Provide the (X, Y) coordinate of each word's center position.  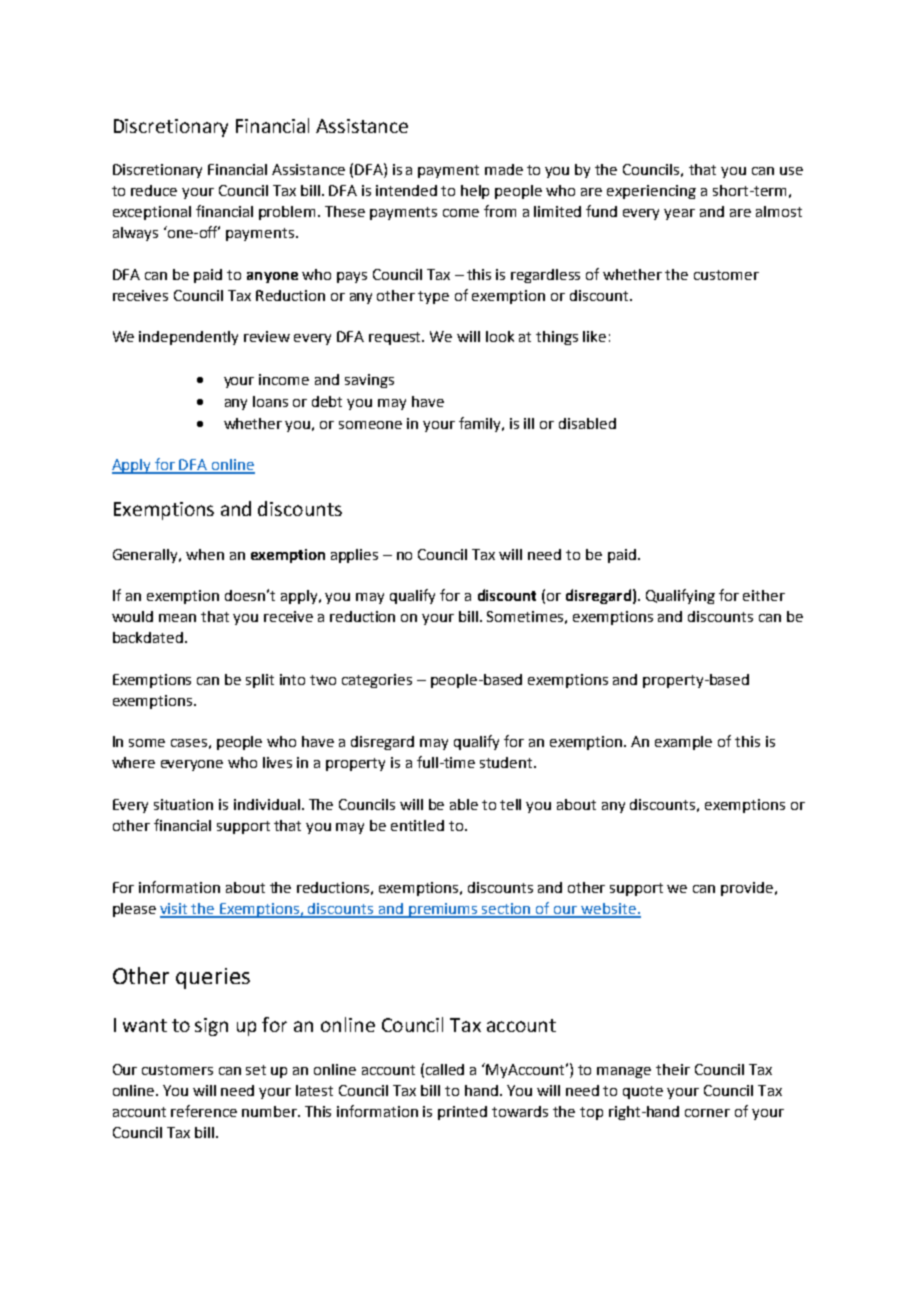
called (445, 1069)
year (679, 214)
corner (707, 1113)
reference (204, 1111)
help (475, 192)
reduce (154, 190)
